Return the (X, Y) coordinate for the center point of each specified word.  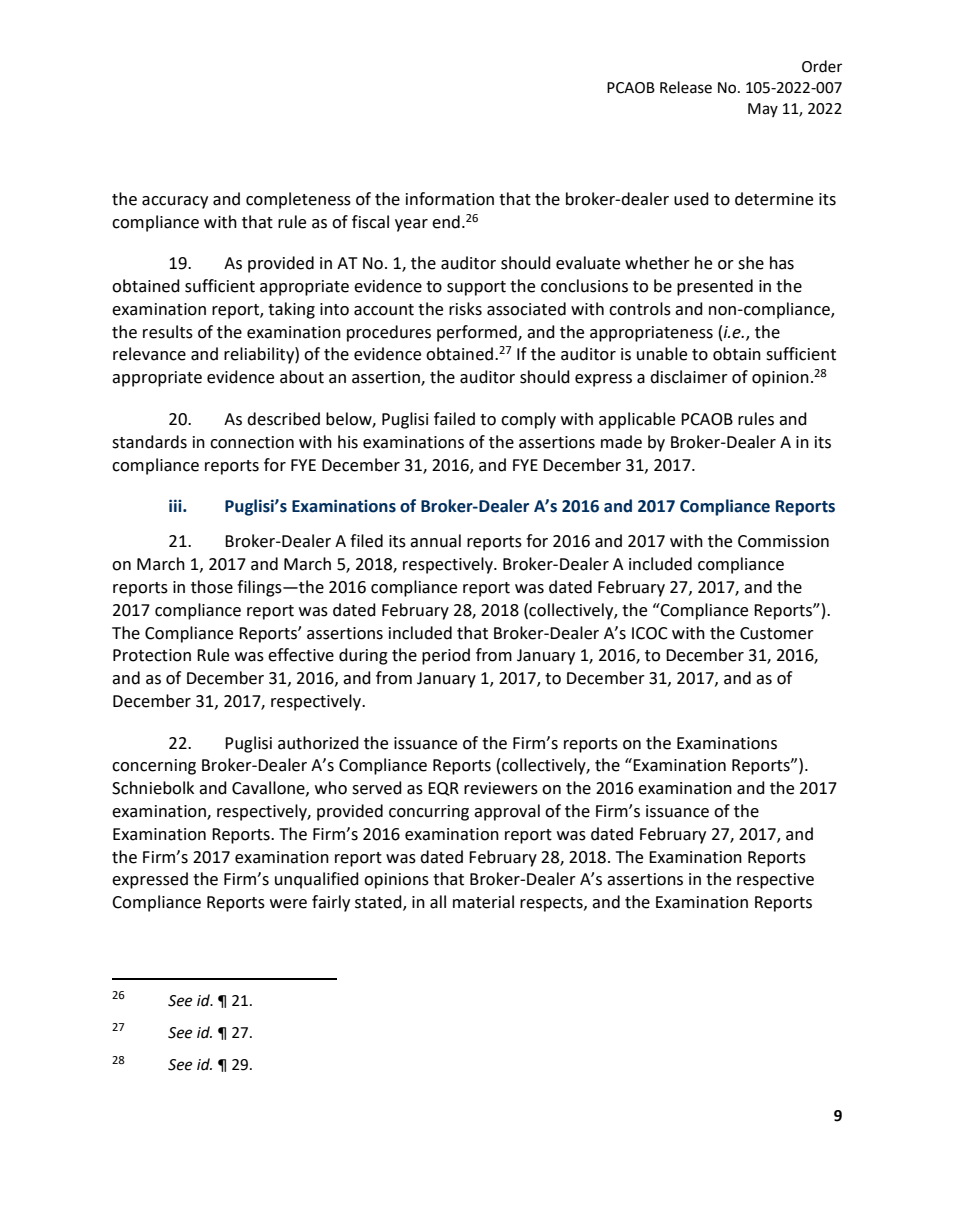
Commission (783, 541)
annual (435, 541)
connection (252, 442)
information (450, 199)
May (763, 110)
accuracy (175, 202)
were (288, 904)
